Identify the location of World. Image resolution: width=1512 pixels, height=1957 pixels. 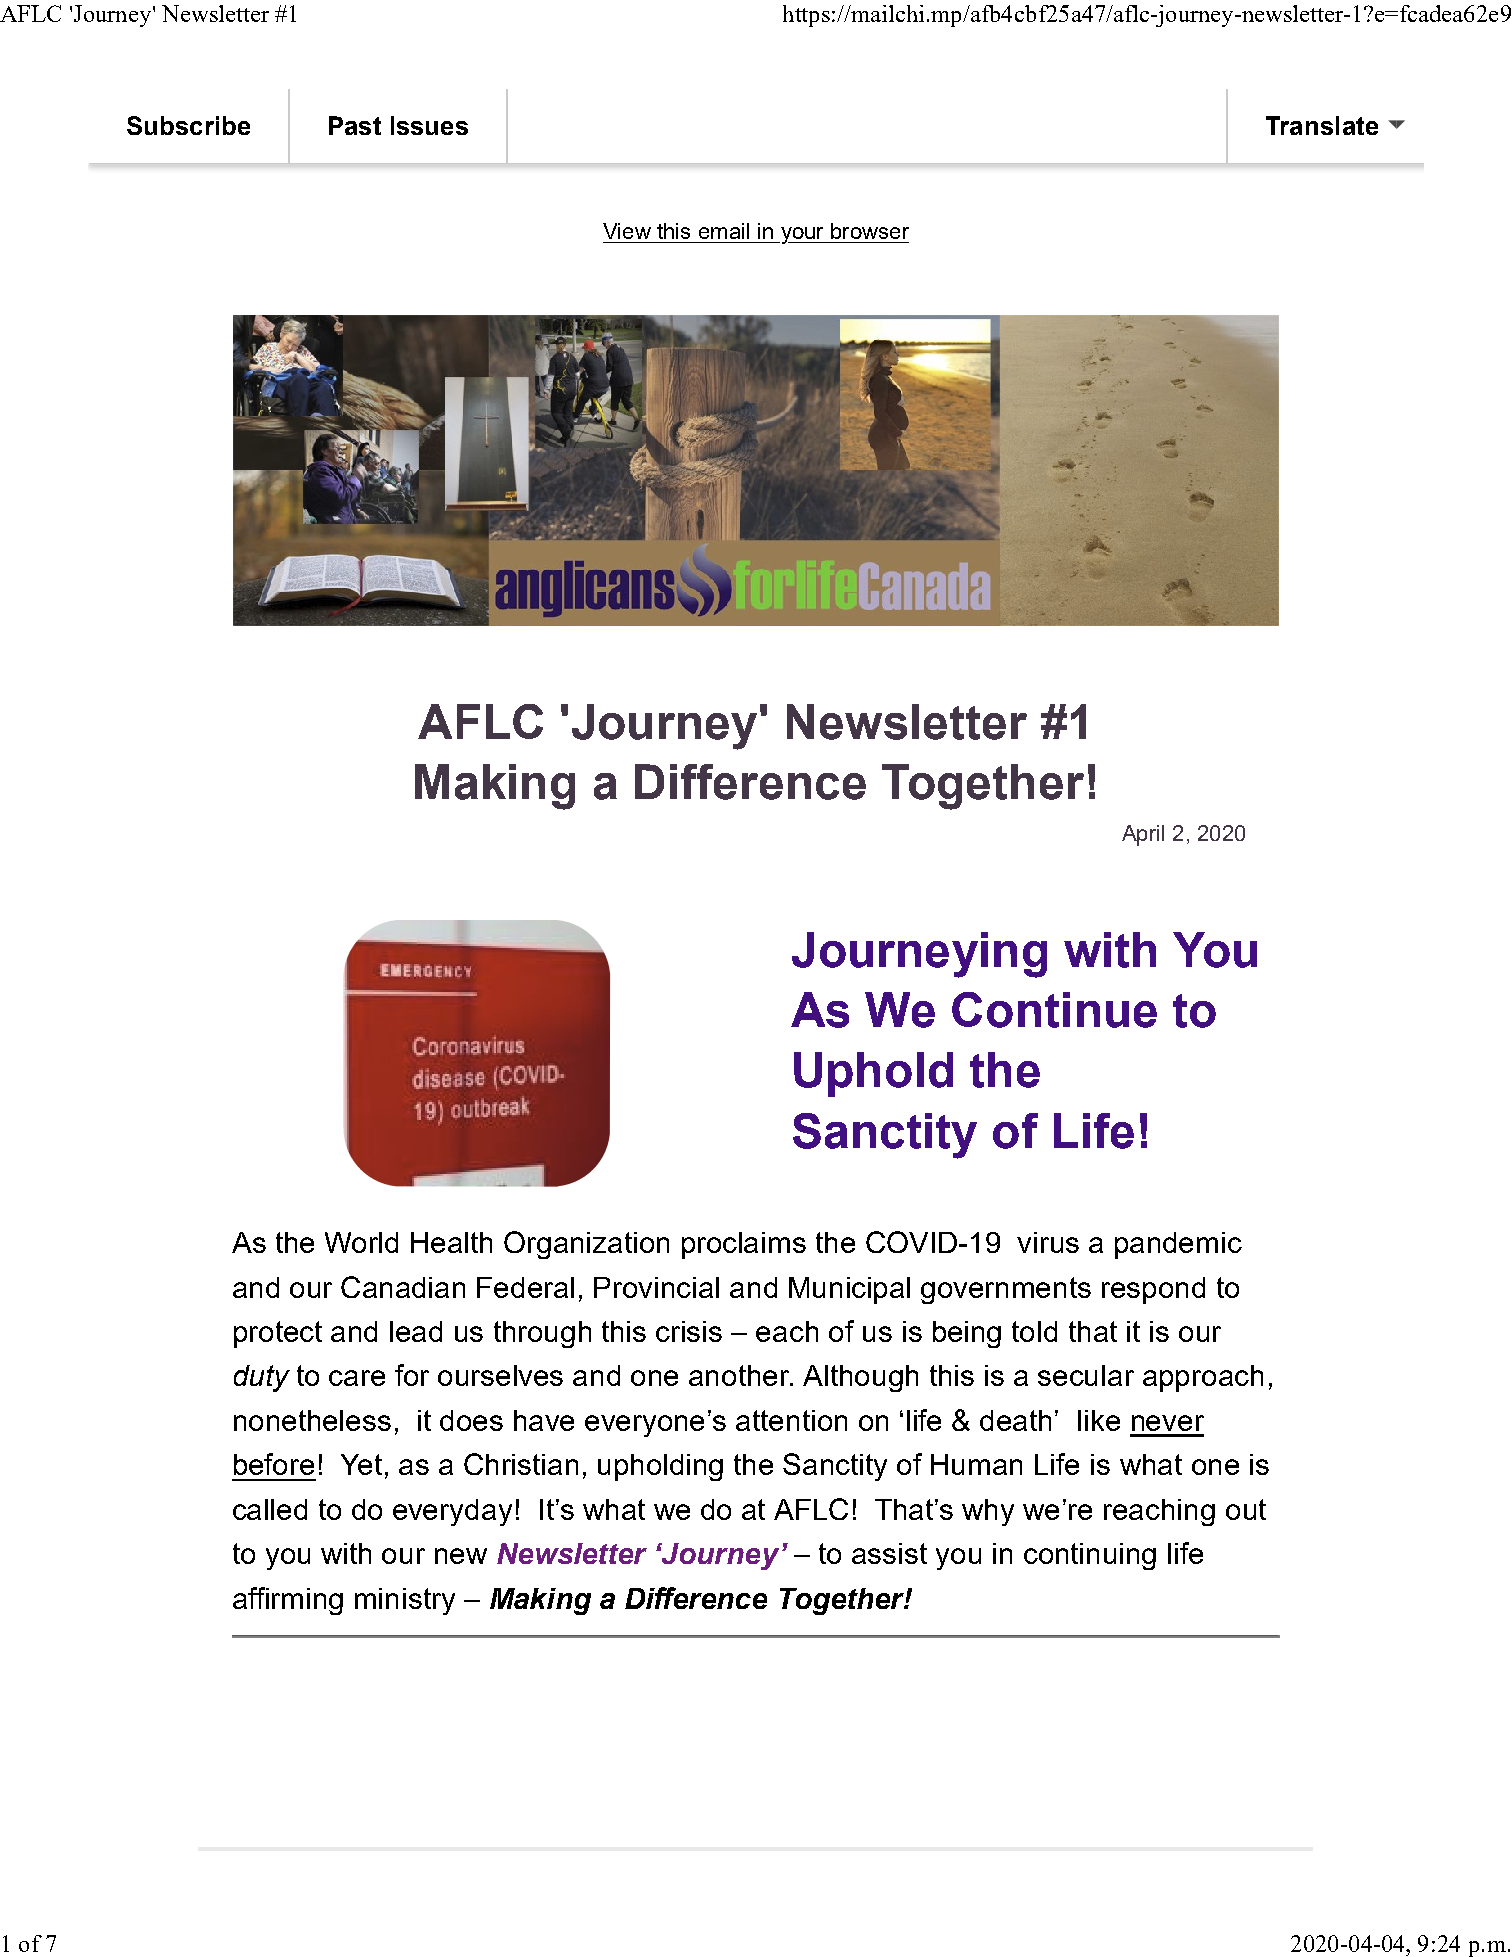
(361, 1242).
